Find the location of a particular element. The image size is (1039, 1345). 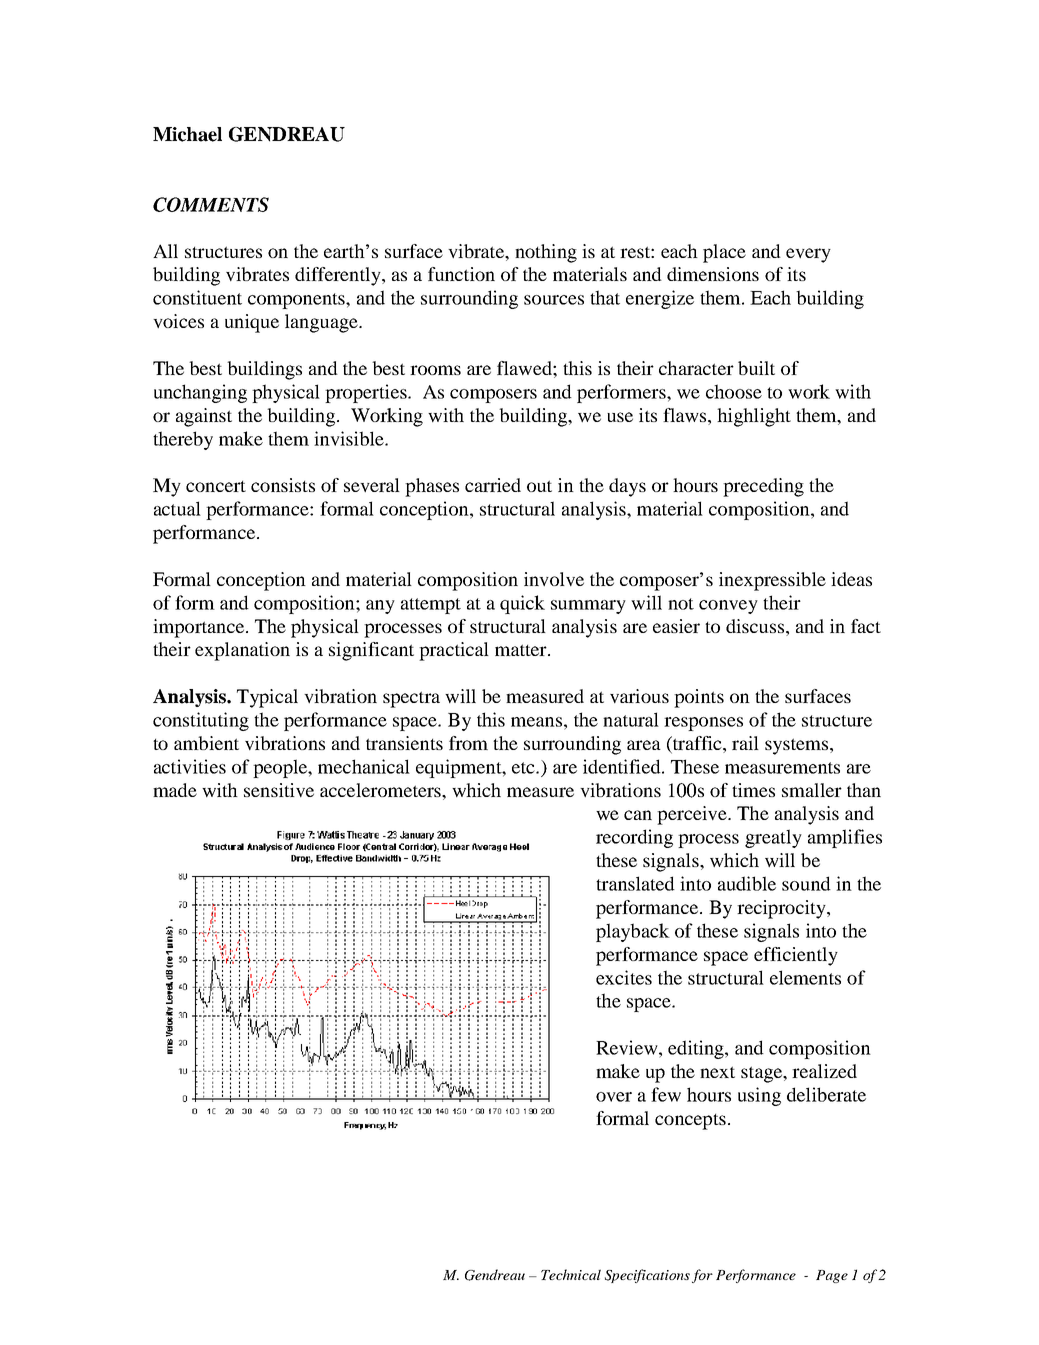

out is located at coordinates (539, 486).
